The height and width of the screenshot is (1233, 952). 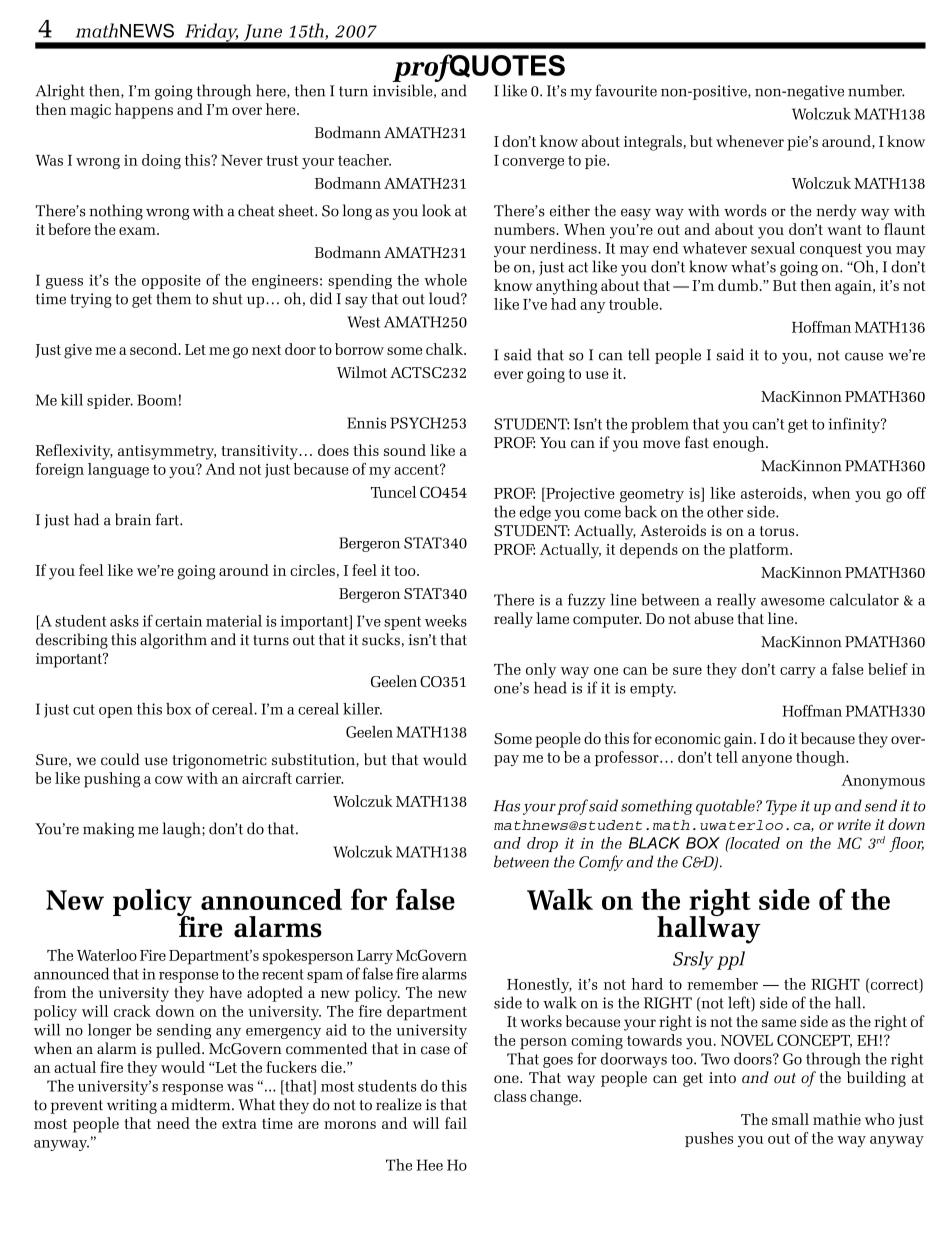 I want to click on small, so click(x=790, y=1119).
